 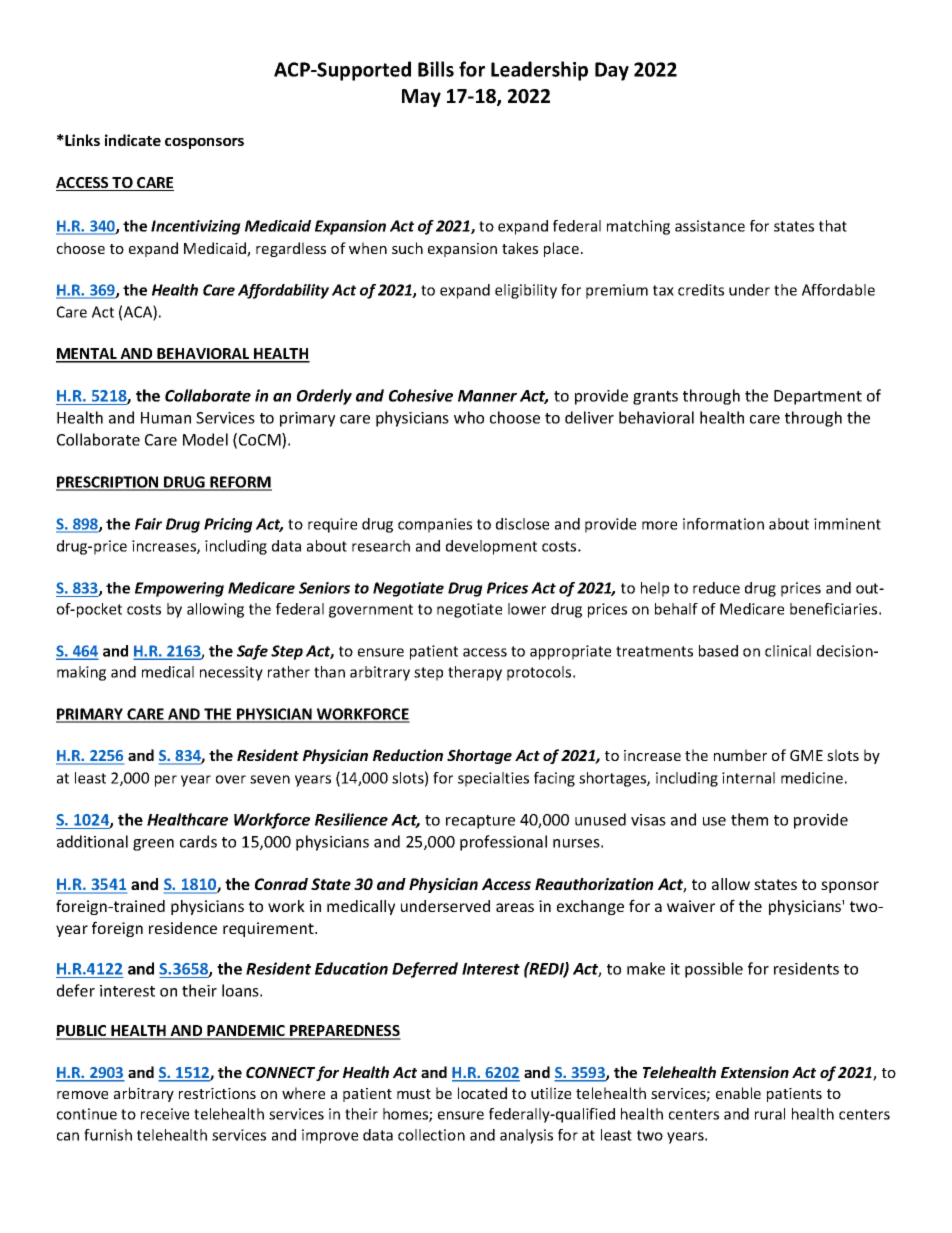 I want to click on Day, so click(x=612, y=71).
